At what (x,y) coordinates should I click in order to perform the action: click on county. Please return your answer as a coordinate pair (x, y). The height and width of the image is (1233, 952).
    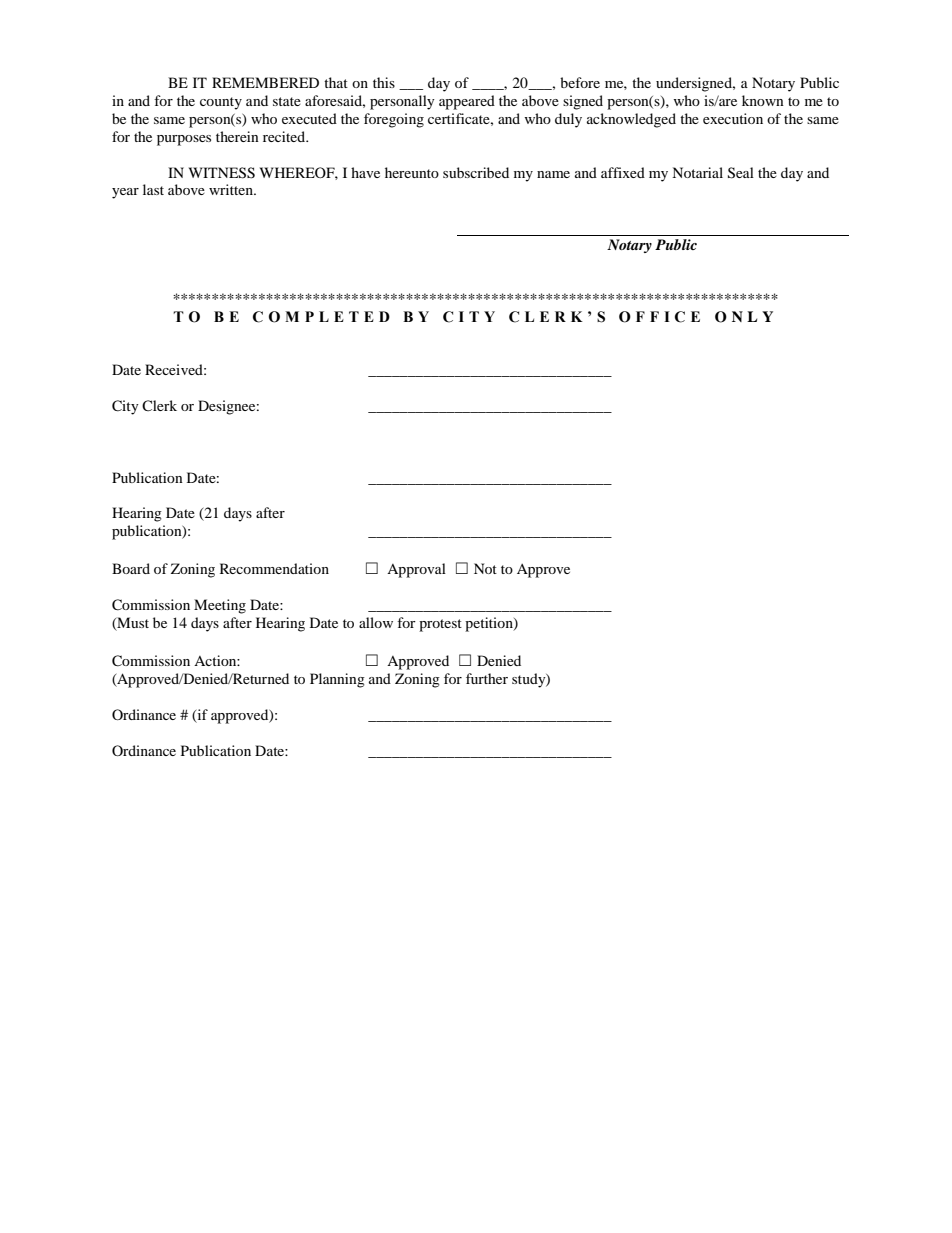
    Looking at the image, I should click on (221, 103).
